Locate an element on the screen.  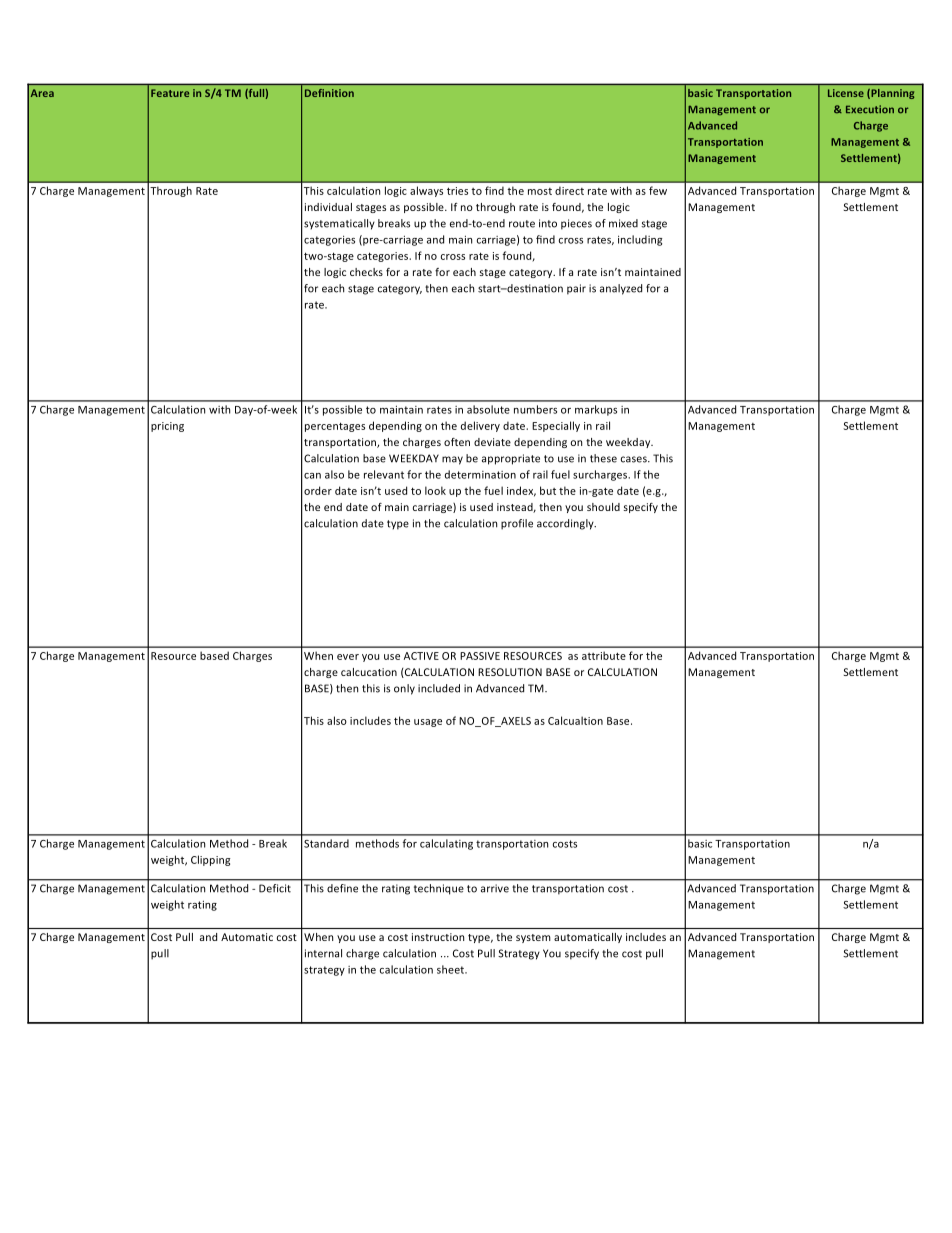
technique is located at coordinates (438, 889).
